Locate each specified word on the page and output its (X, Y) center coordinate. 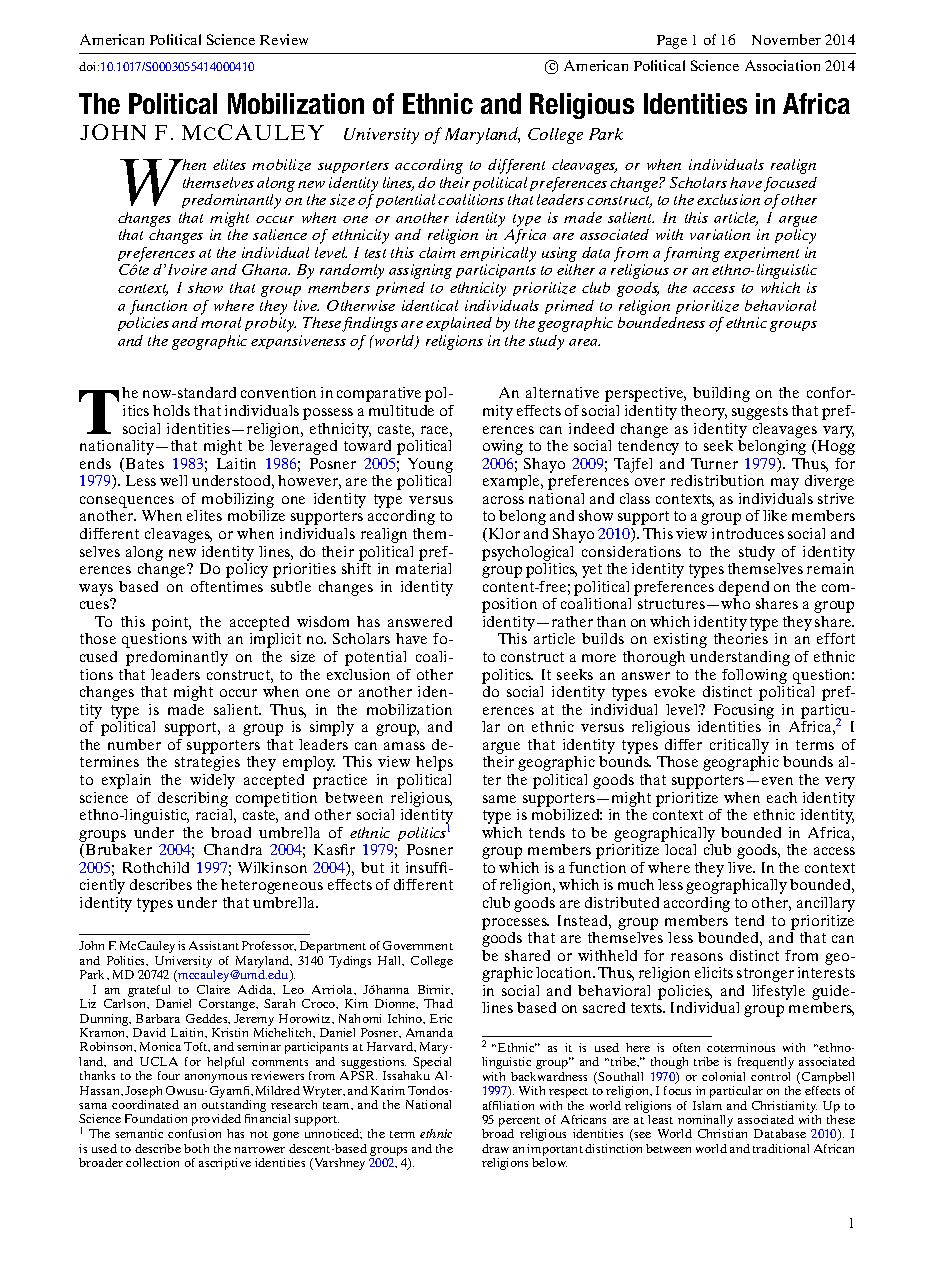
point (171, 625)
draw (495, 1148)
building (721, 394)
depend (744, 588)
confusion (194, 1133)
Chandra (233, 849)
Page (672, 42)
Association (782, 65)
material (423, 568)
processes (515, 924)
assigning (420, 271)
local (680, 849)
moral (221, 322)
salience (280, 234)
